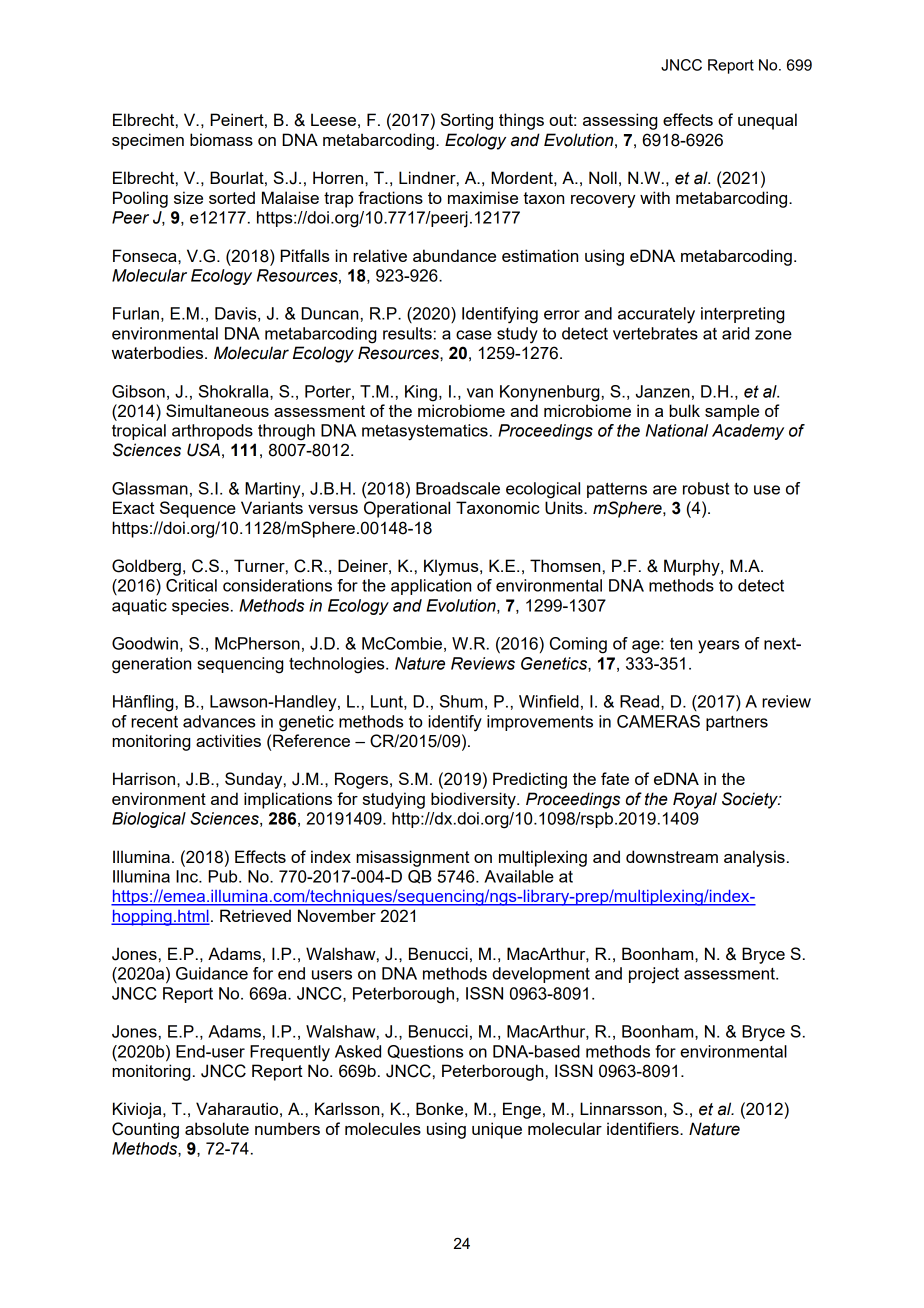 Image resolution: width=924 pixels, height=1308 pixels. I want to click on application, so click(431, 587).
